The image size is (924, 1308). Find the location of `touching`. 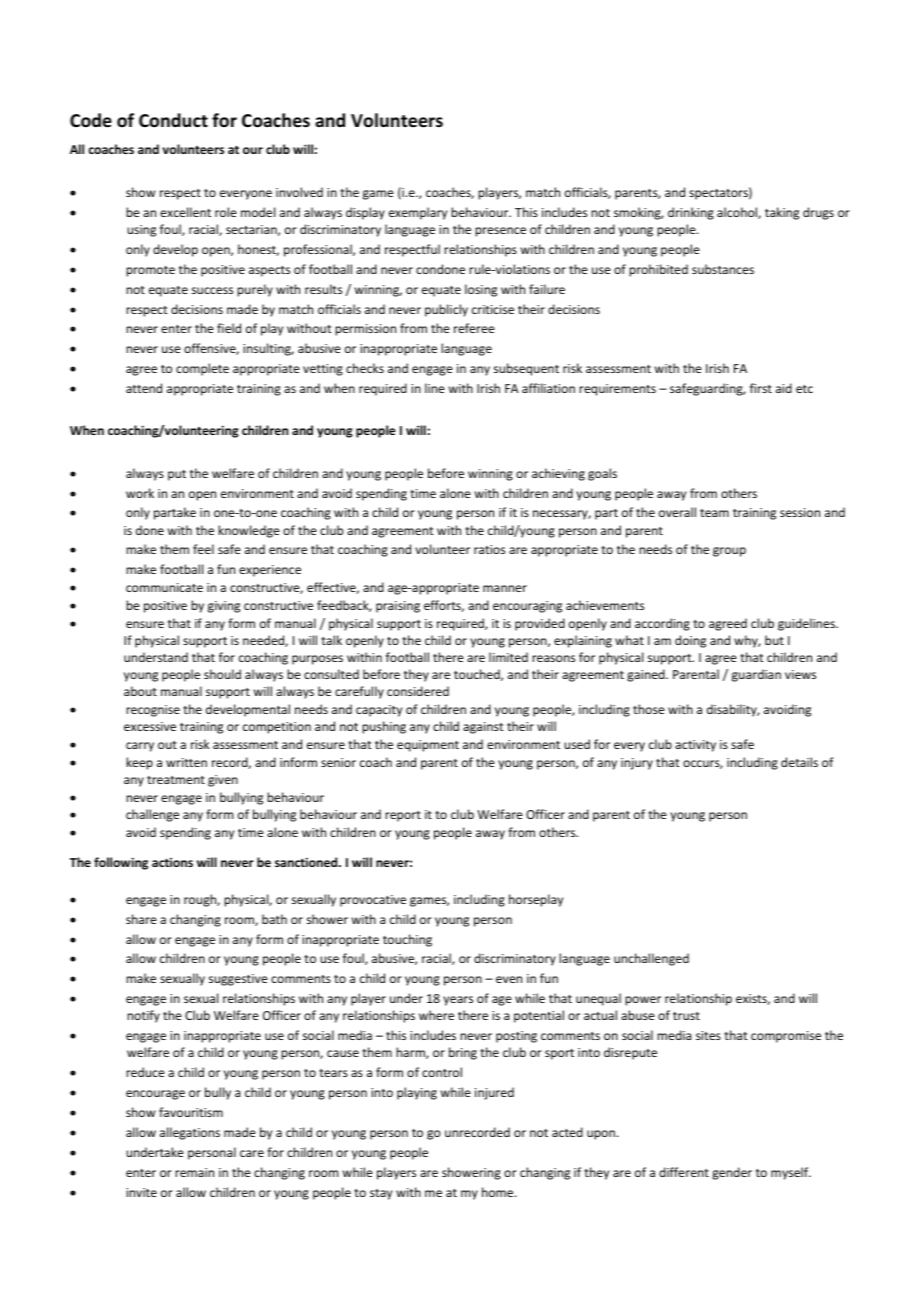

touching is located at coordinates (407, 940).
